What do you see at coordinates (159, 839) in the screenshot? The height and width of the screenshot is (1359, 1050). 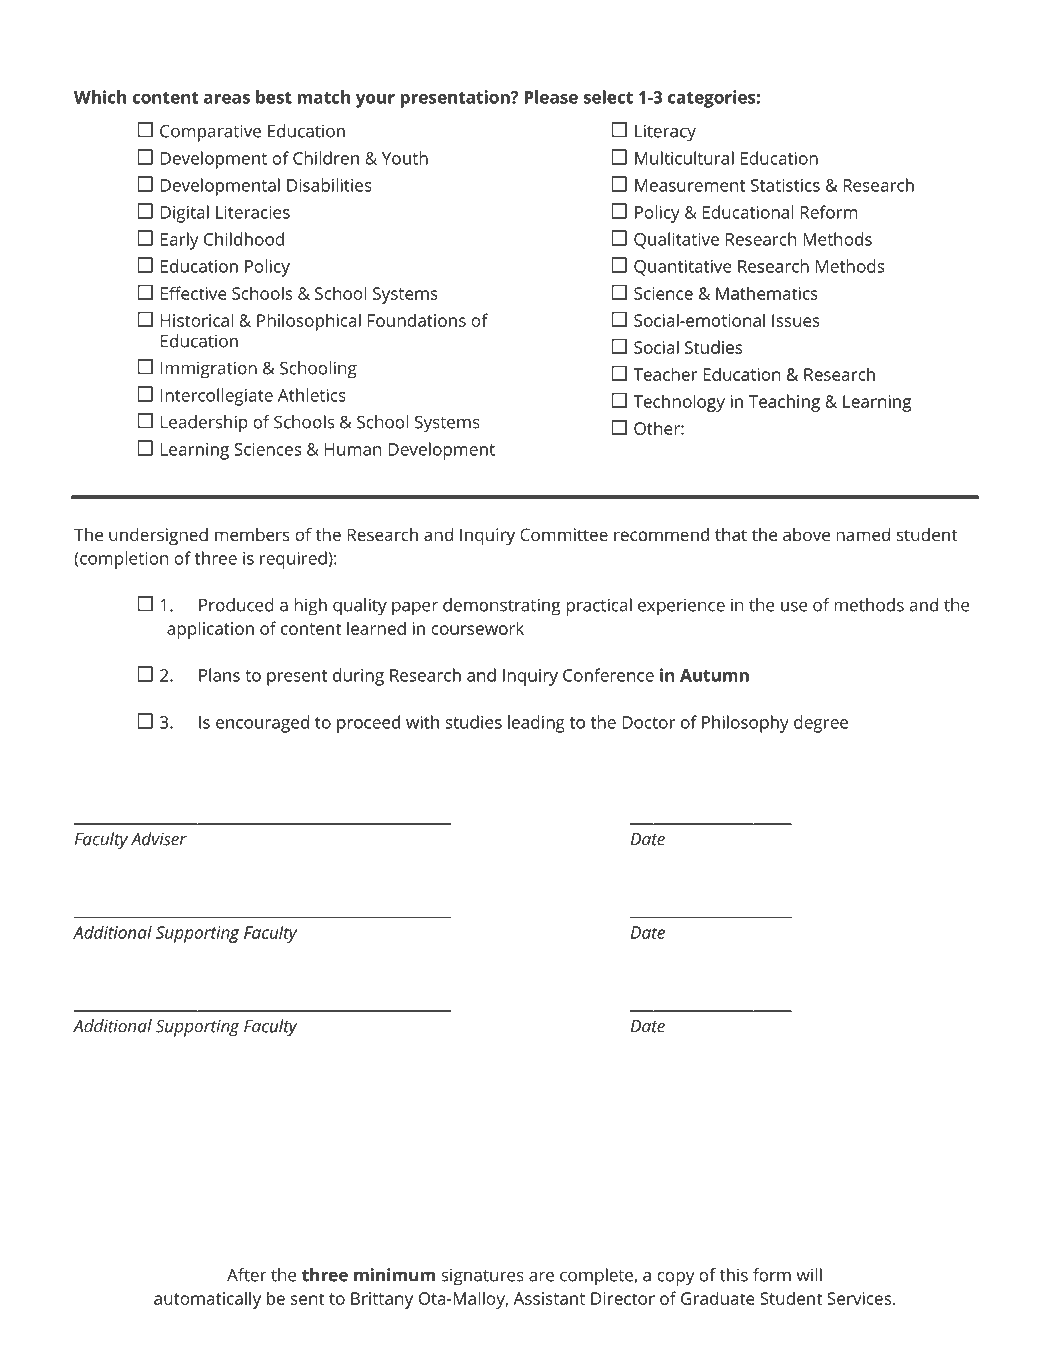 I see `Adviser` at bounding box center [159, 839].
